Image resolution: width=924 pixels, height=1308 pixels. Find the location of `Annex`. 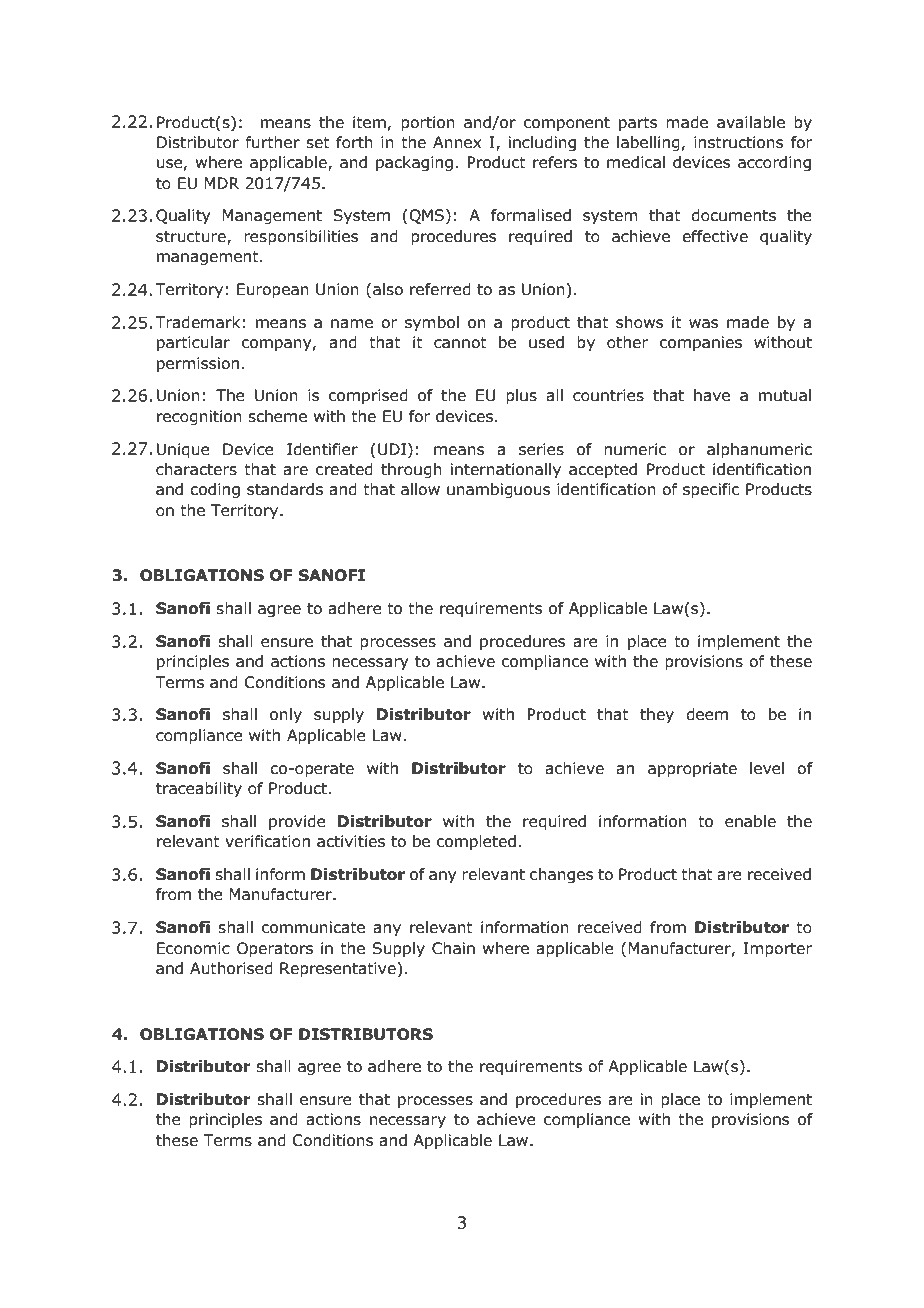

Annex is located at coordinates (457, 142).
